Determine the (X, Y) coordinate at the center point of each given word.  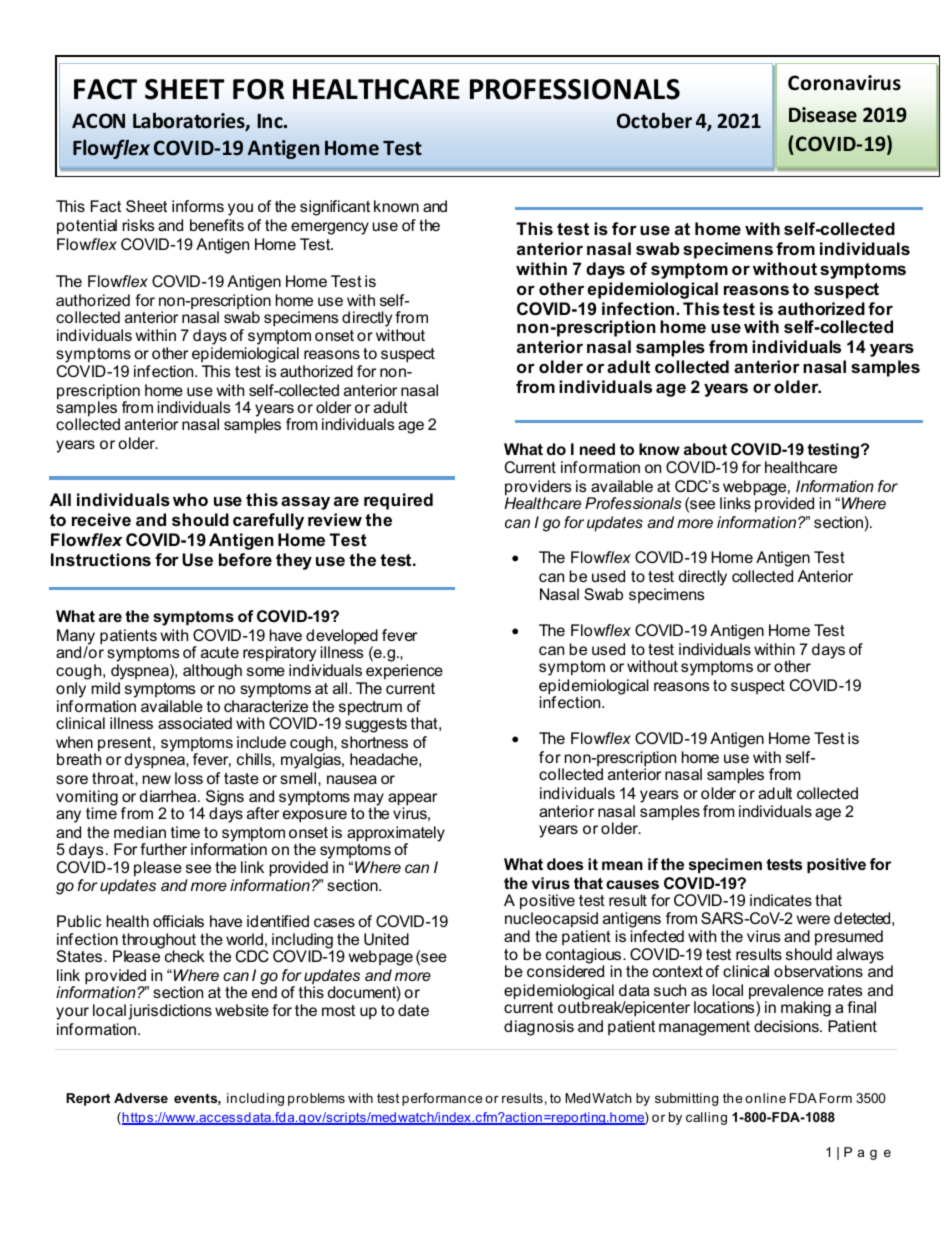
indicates (781, 900)
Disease (823, 115)
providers (538, 489)
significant (335, 208)
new (157, 779)
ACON (98, 121)
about (705, 449)
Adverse (141, 1098)
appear (412, 800)
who (190, 499)
